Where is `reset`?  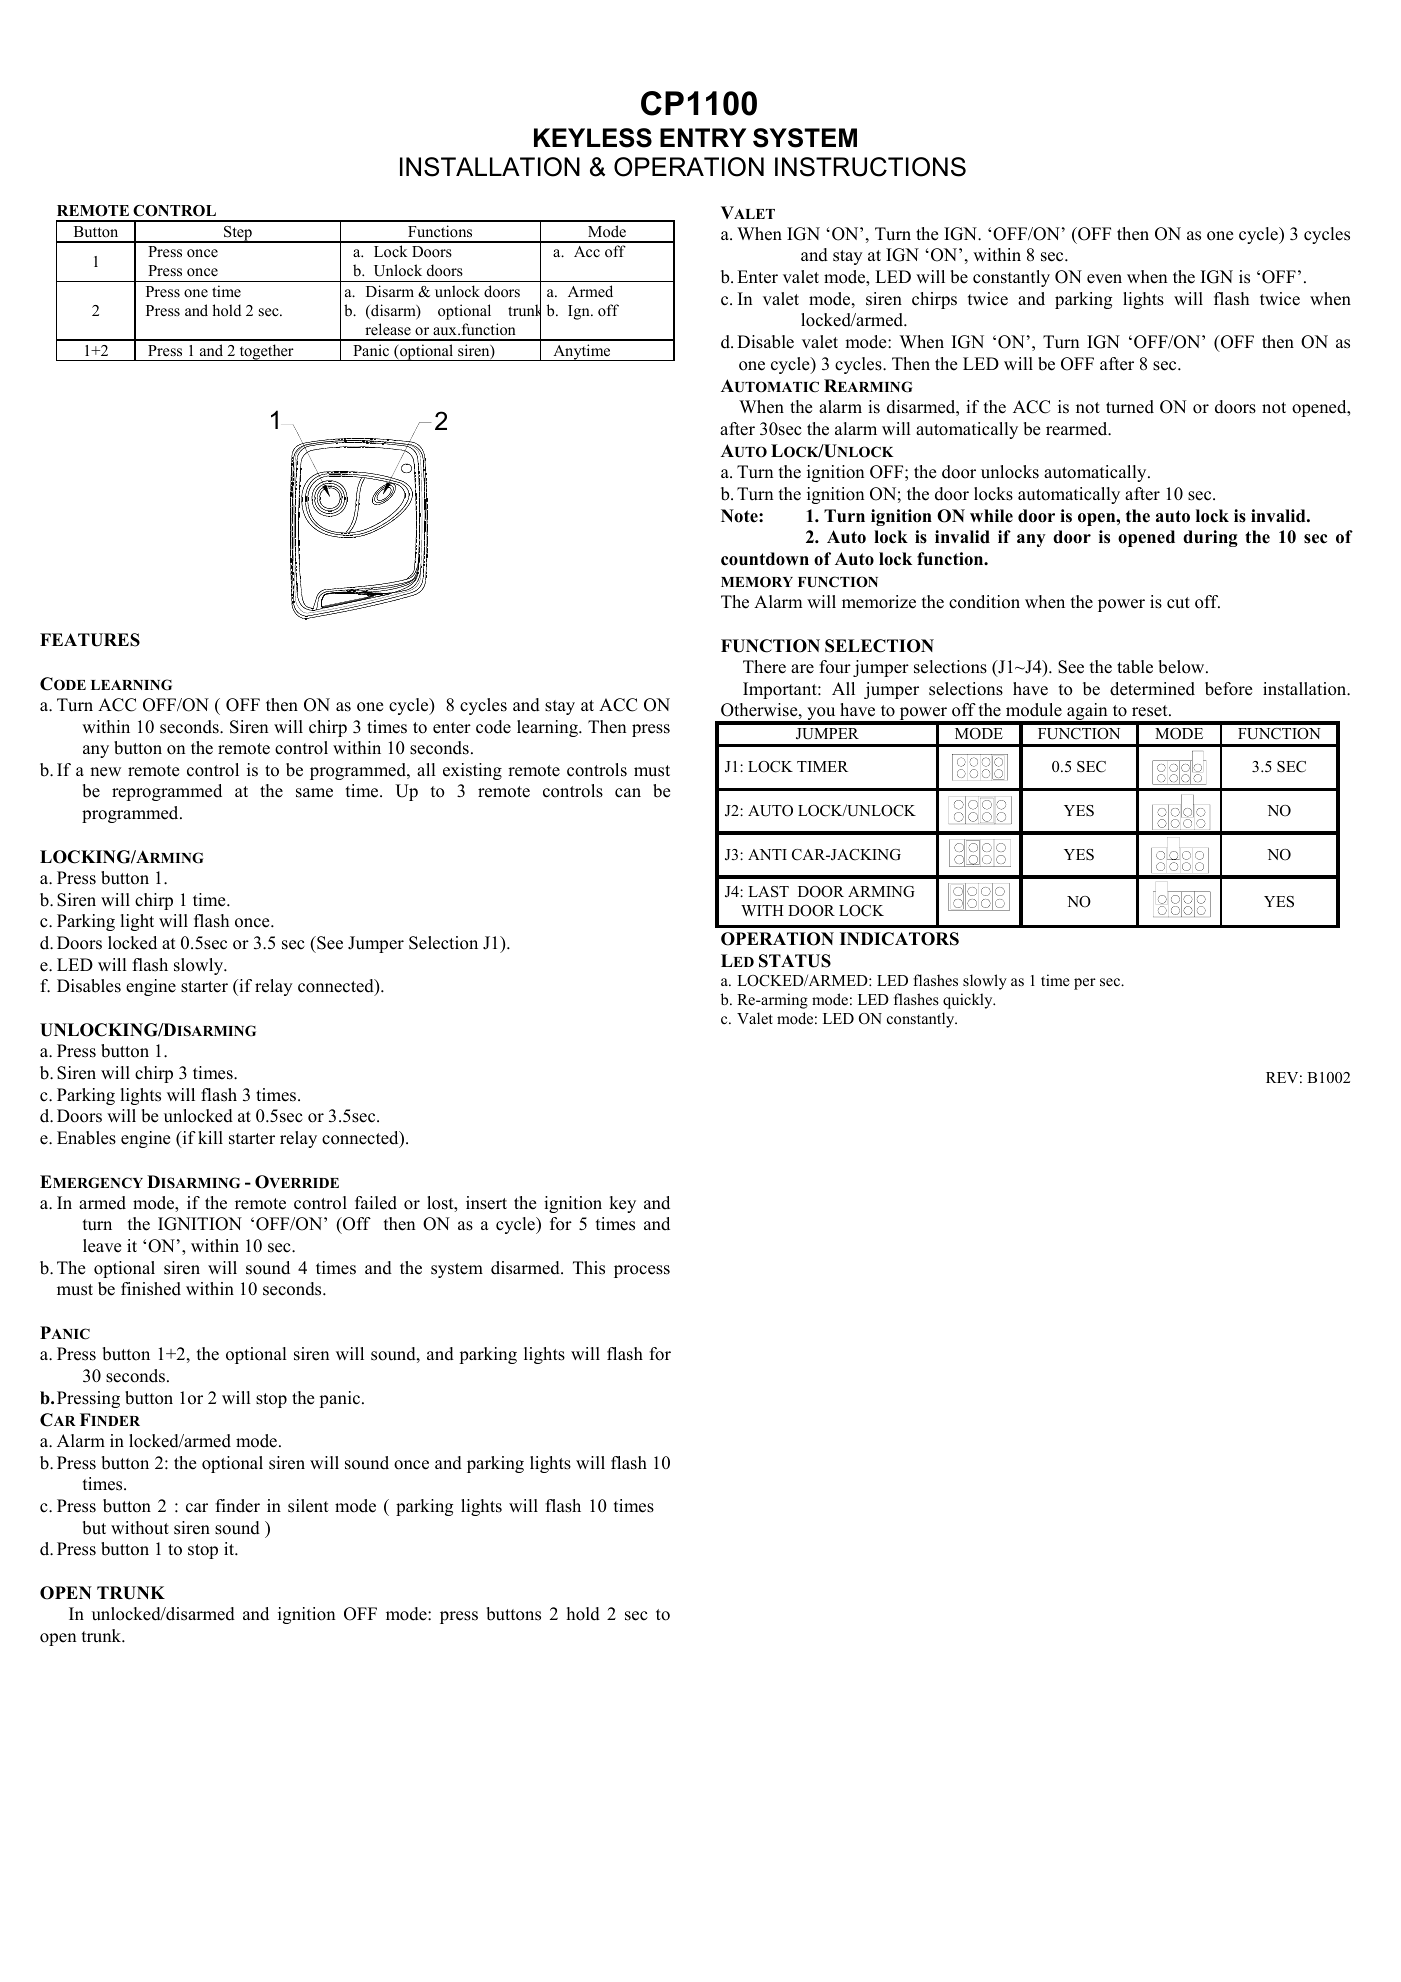
reset is located at coordinates (1151, 711).
